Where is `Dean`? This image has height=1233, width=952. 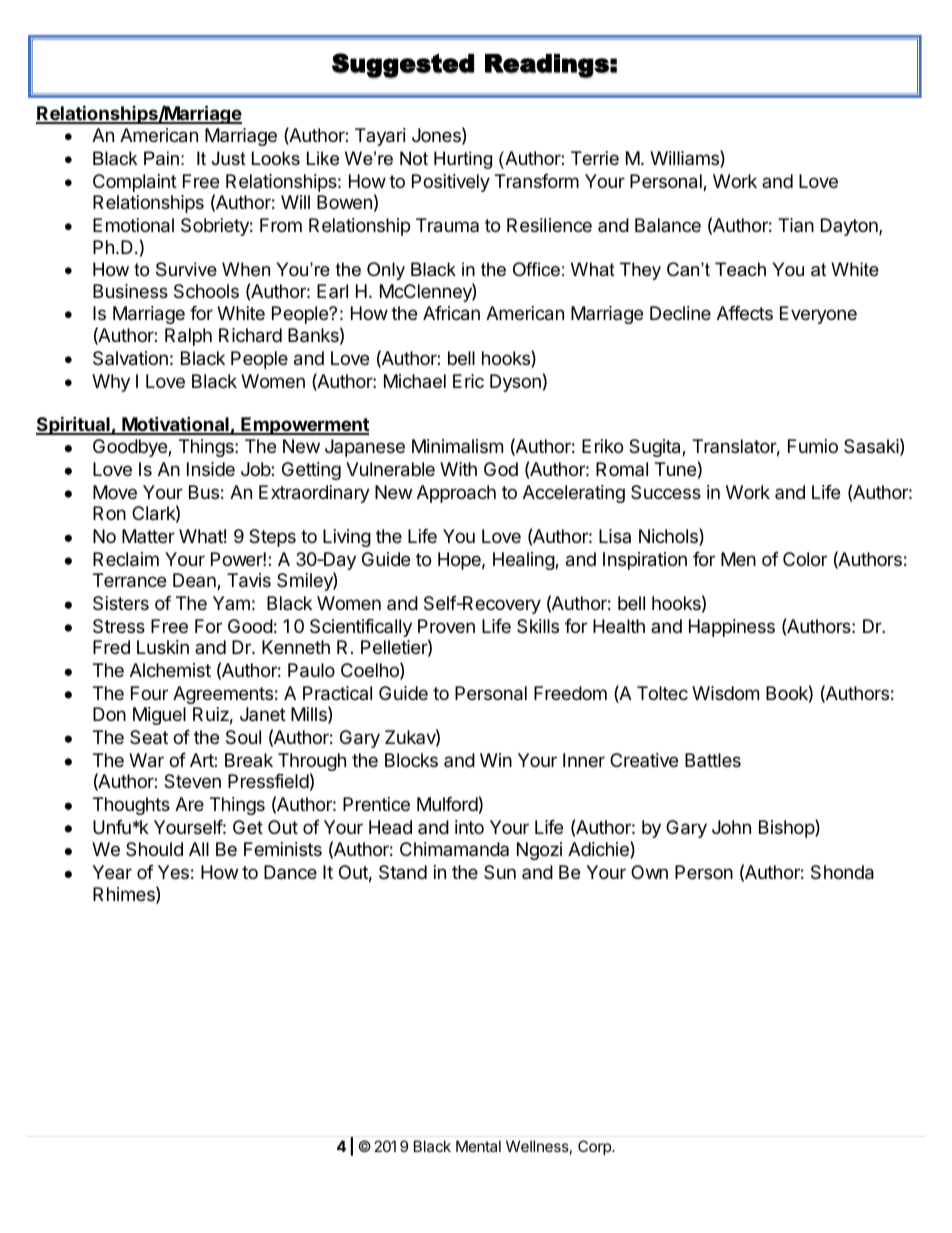
Dean is located at coordinates (195, 581).
